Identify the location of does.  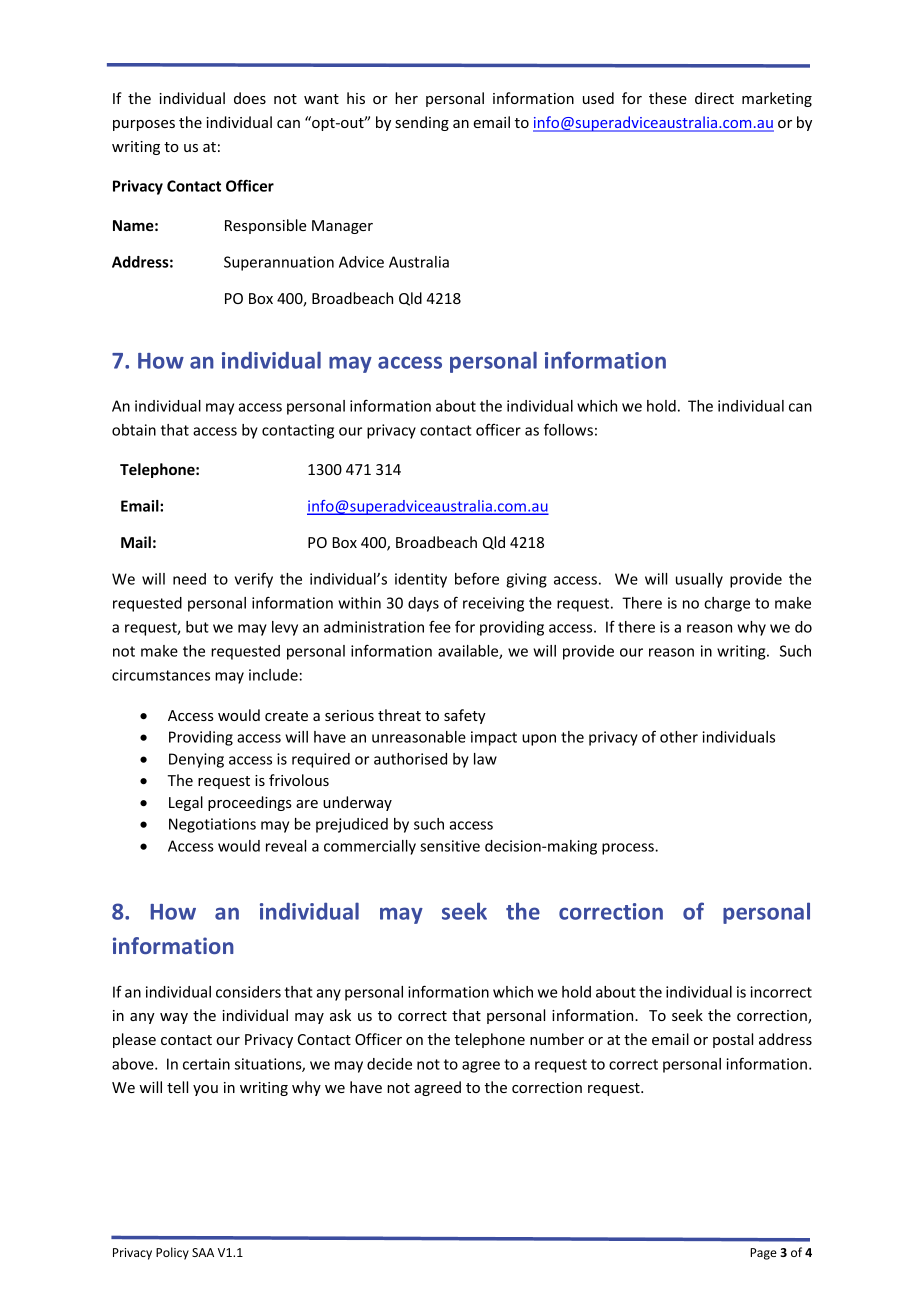
(250, 98).
